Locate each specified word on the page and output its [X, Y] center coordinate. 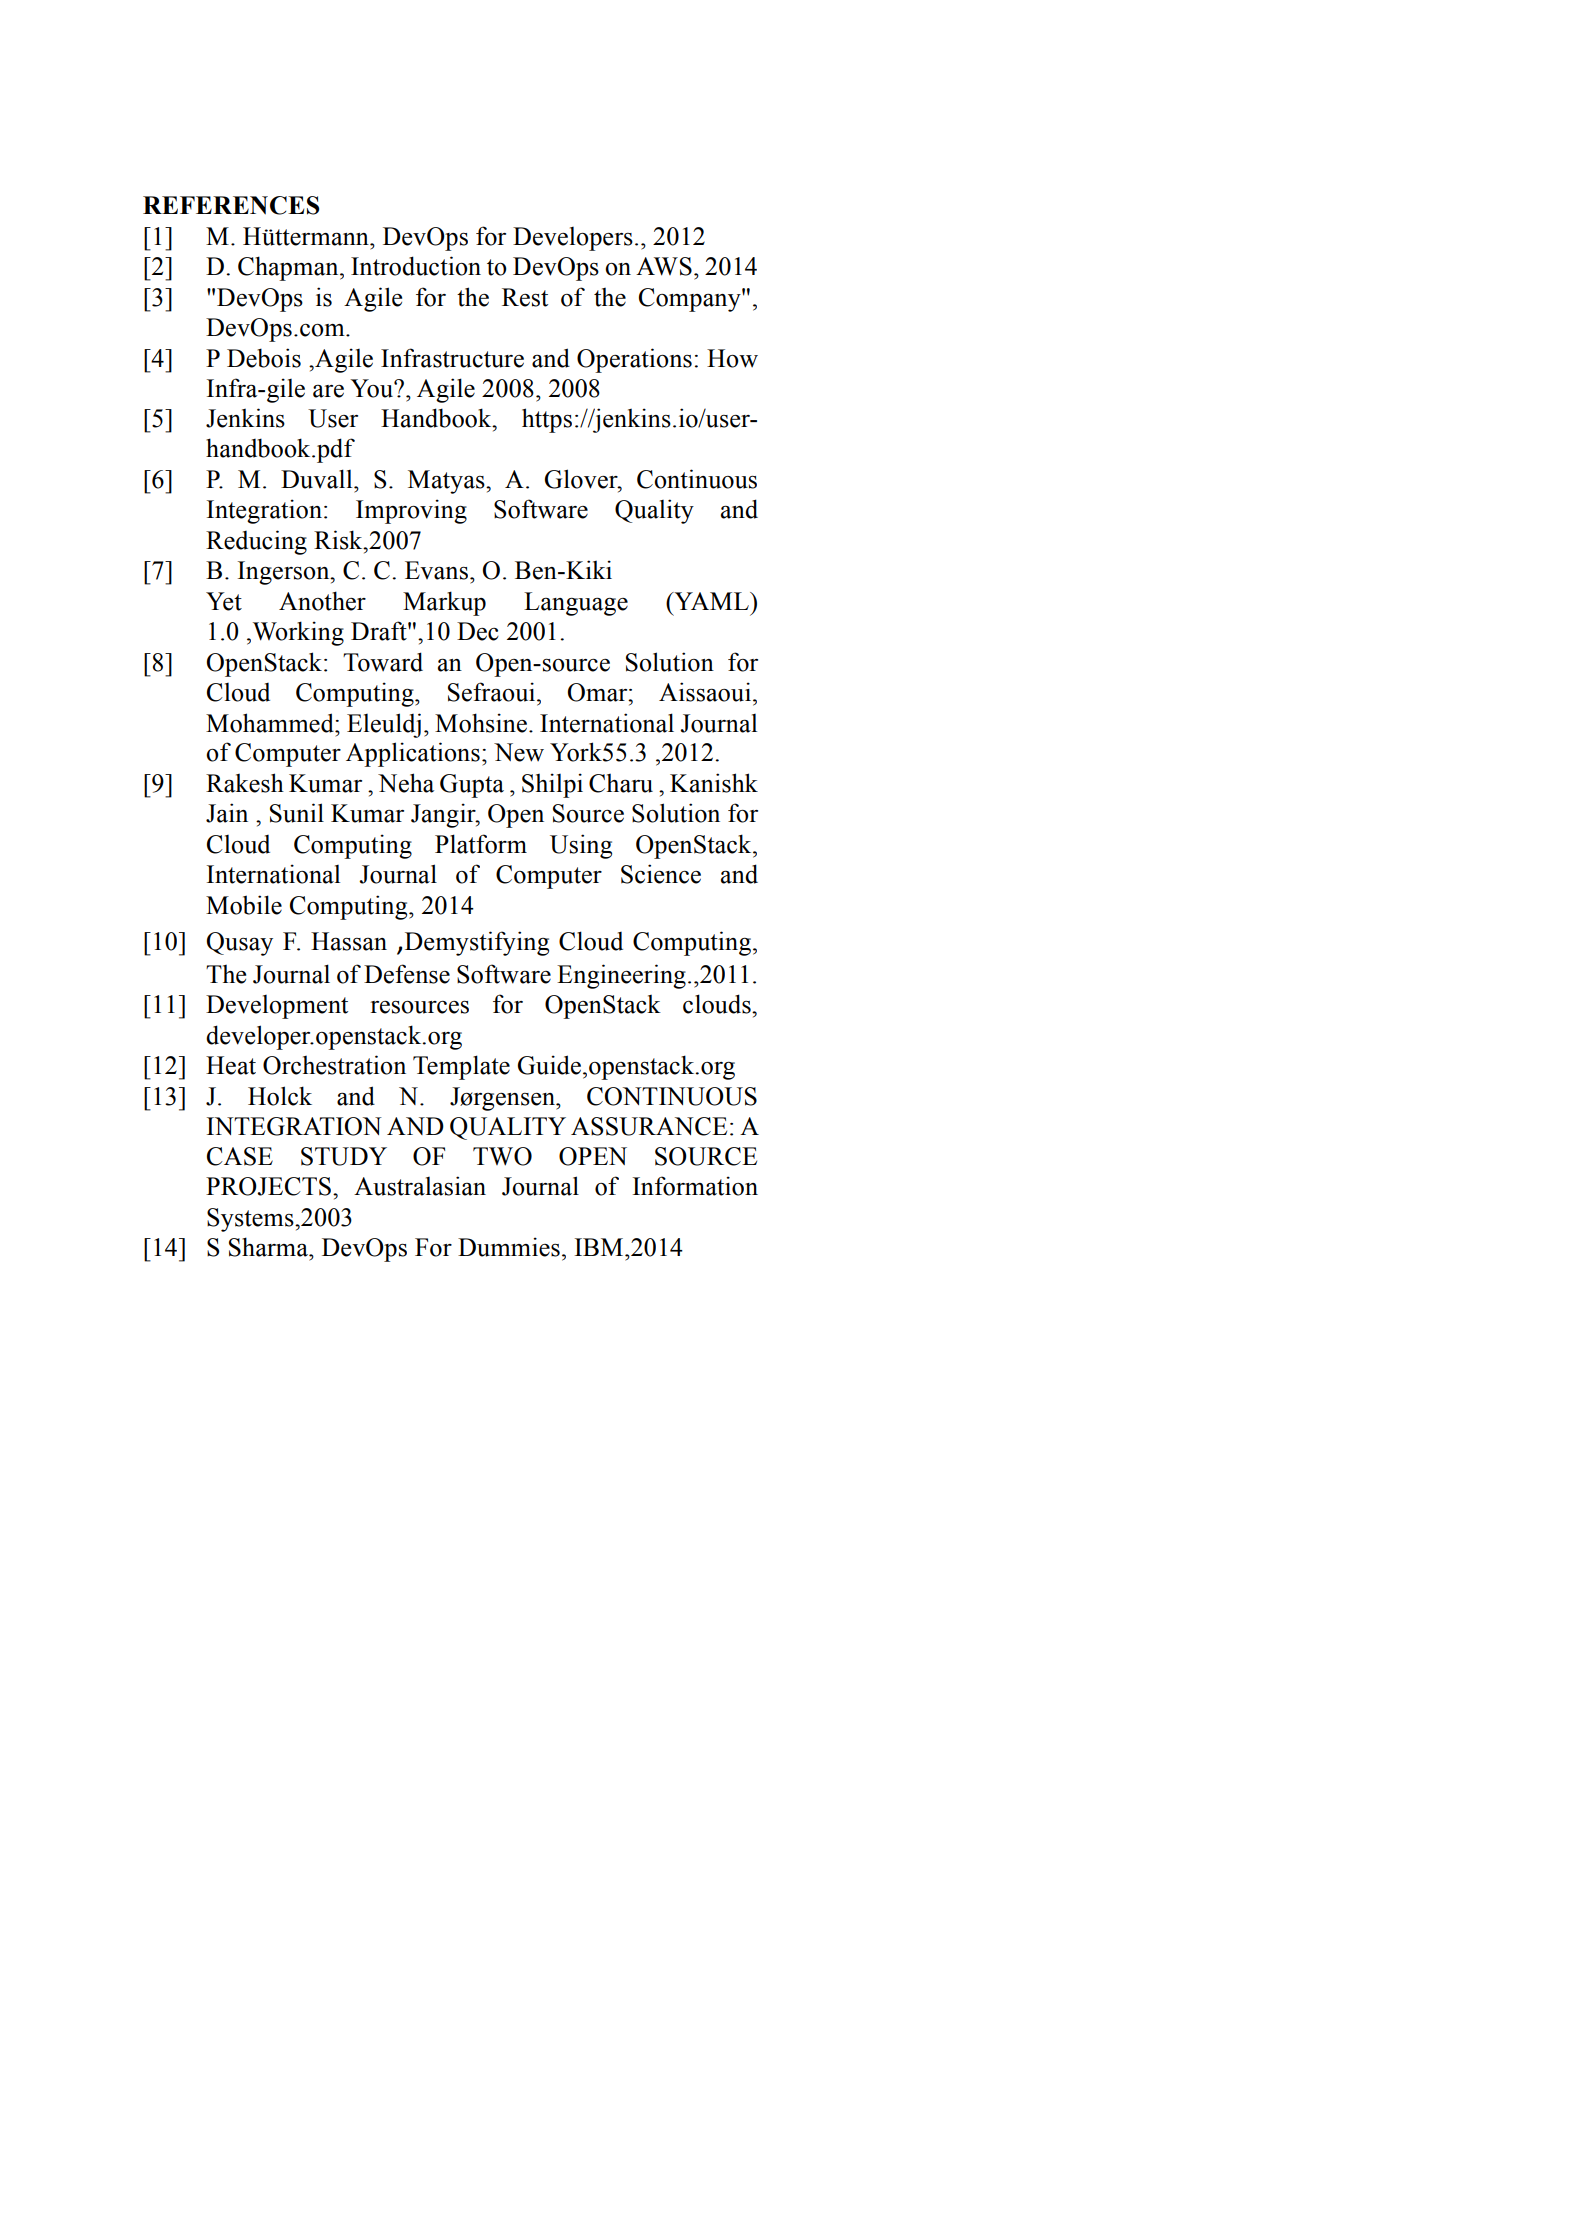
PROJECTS [268, 1186]
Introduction [416, 266]
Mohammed [271, 723]
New [519, 752]
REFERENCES [231, 205]
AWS [664, 266]
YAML [711, 601]
